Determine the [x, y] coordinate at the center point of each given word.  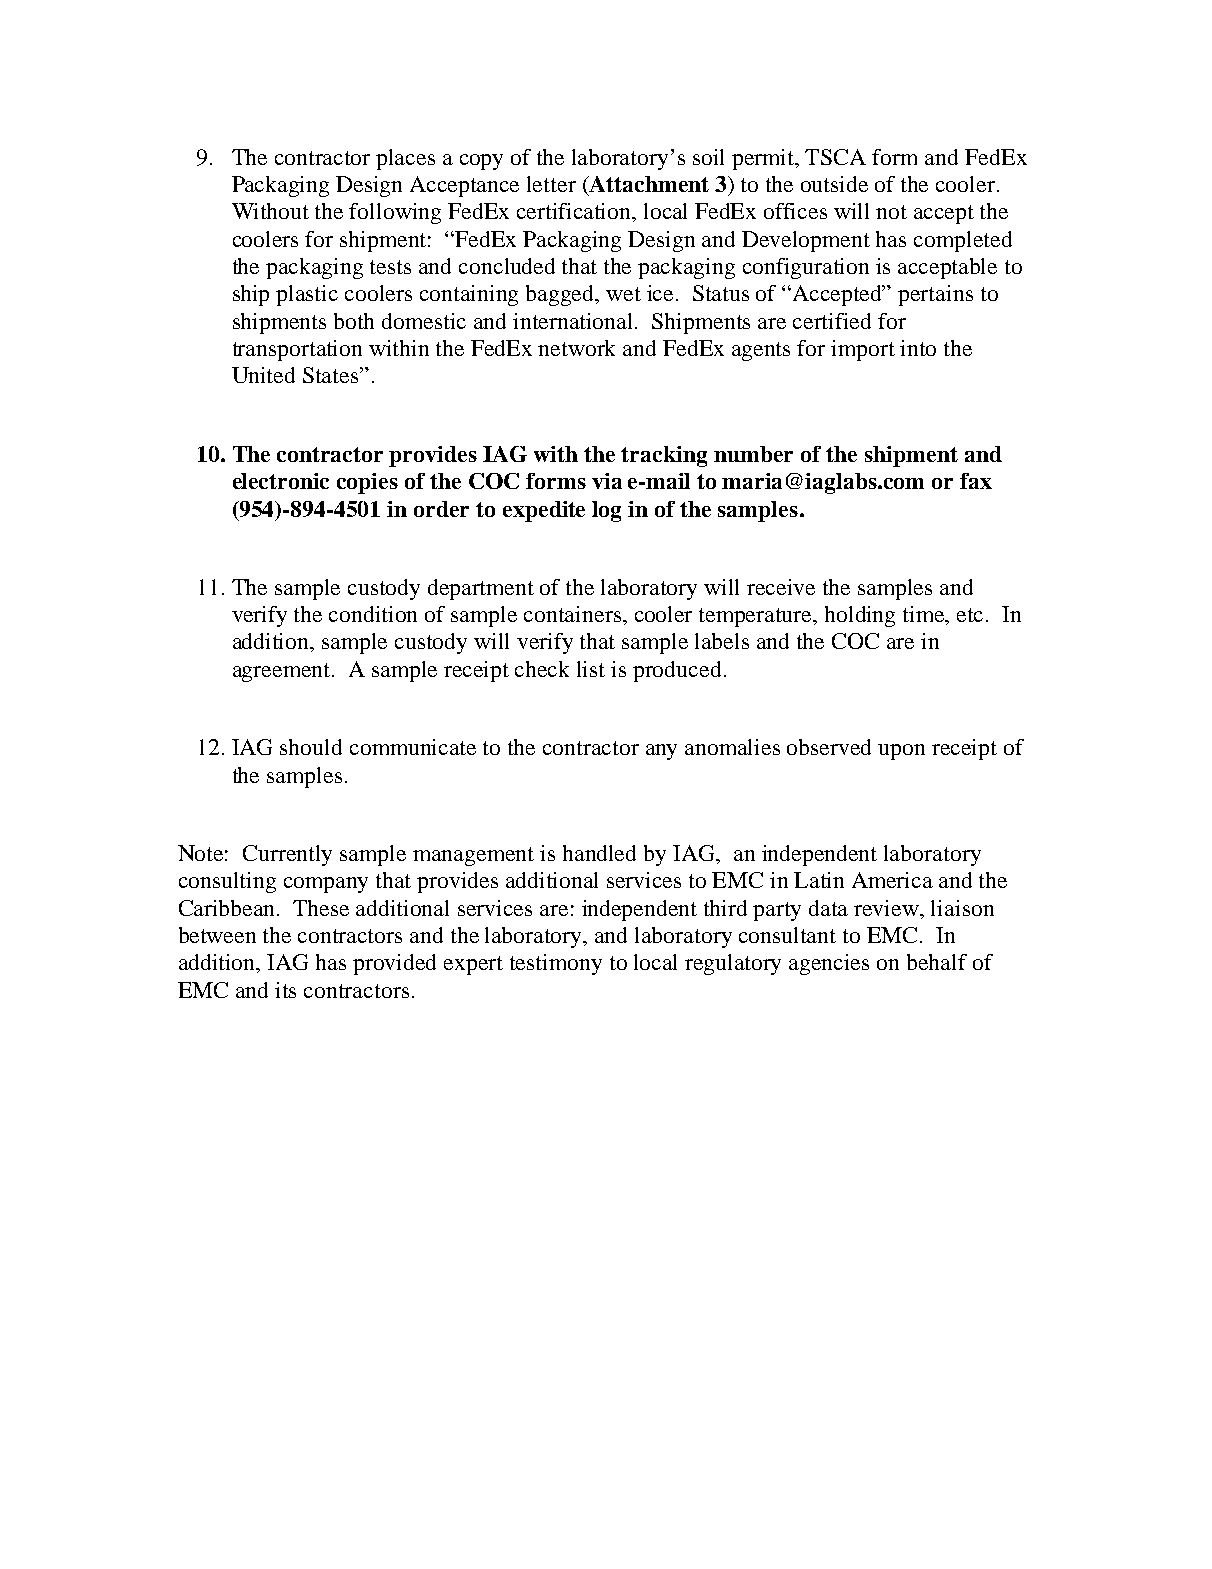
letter [551, 184]
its [285, 990]
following [395, 213]
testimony [556, 964]
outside [834, 184]
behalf [937, 962]
